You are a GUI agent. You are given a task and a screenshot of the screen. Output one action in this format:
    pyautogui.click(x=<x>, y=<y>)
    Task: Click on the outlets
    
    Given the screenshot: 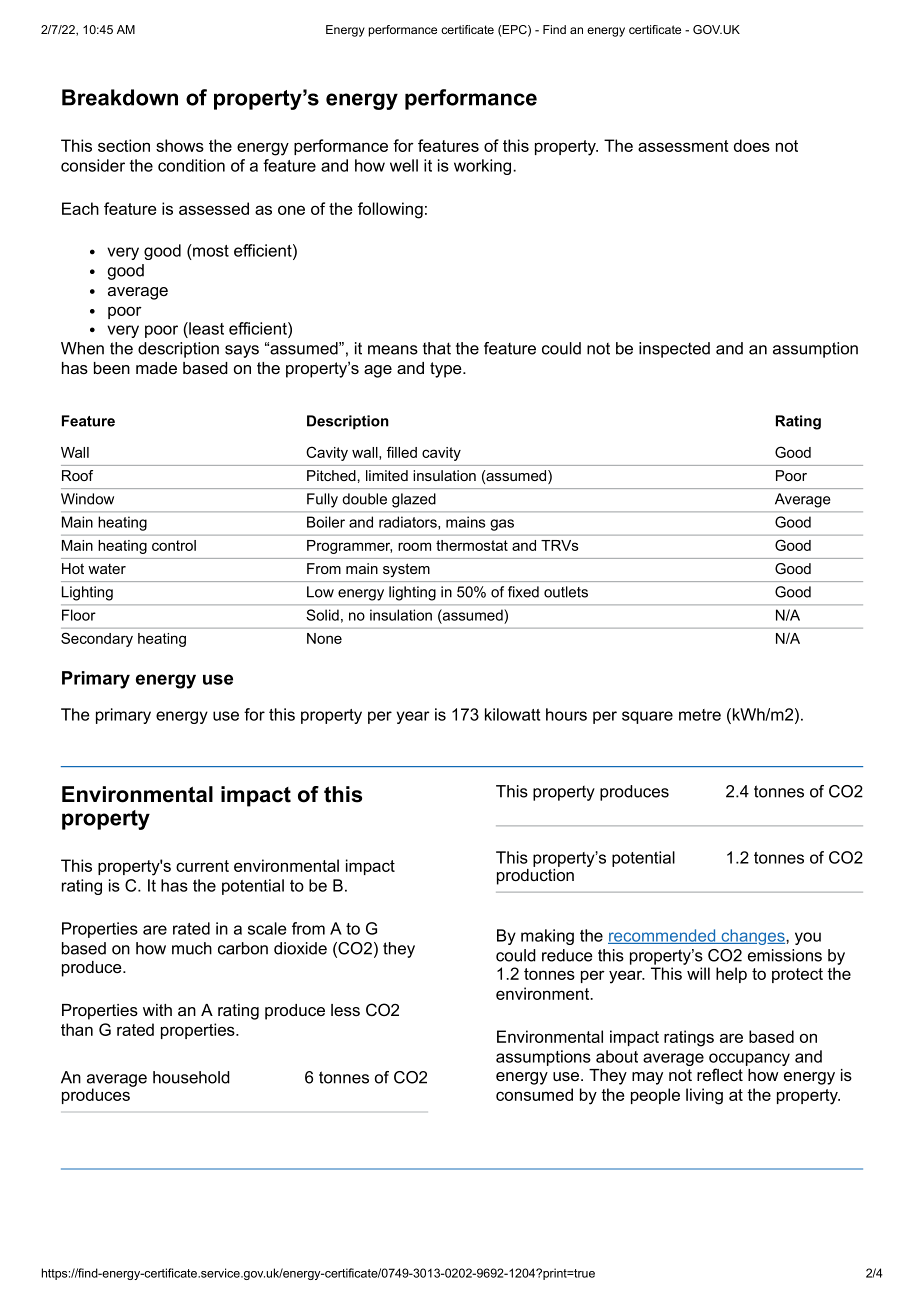 What is the action you would take?
    pyautogui.click(x=566, y=592)
